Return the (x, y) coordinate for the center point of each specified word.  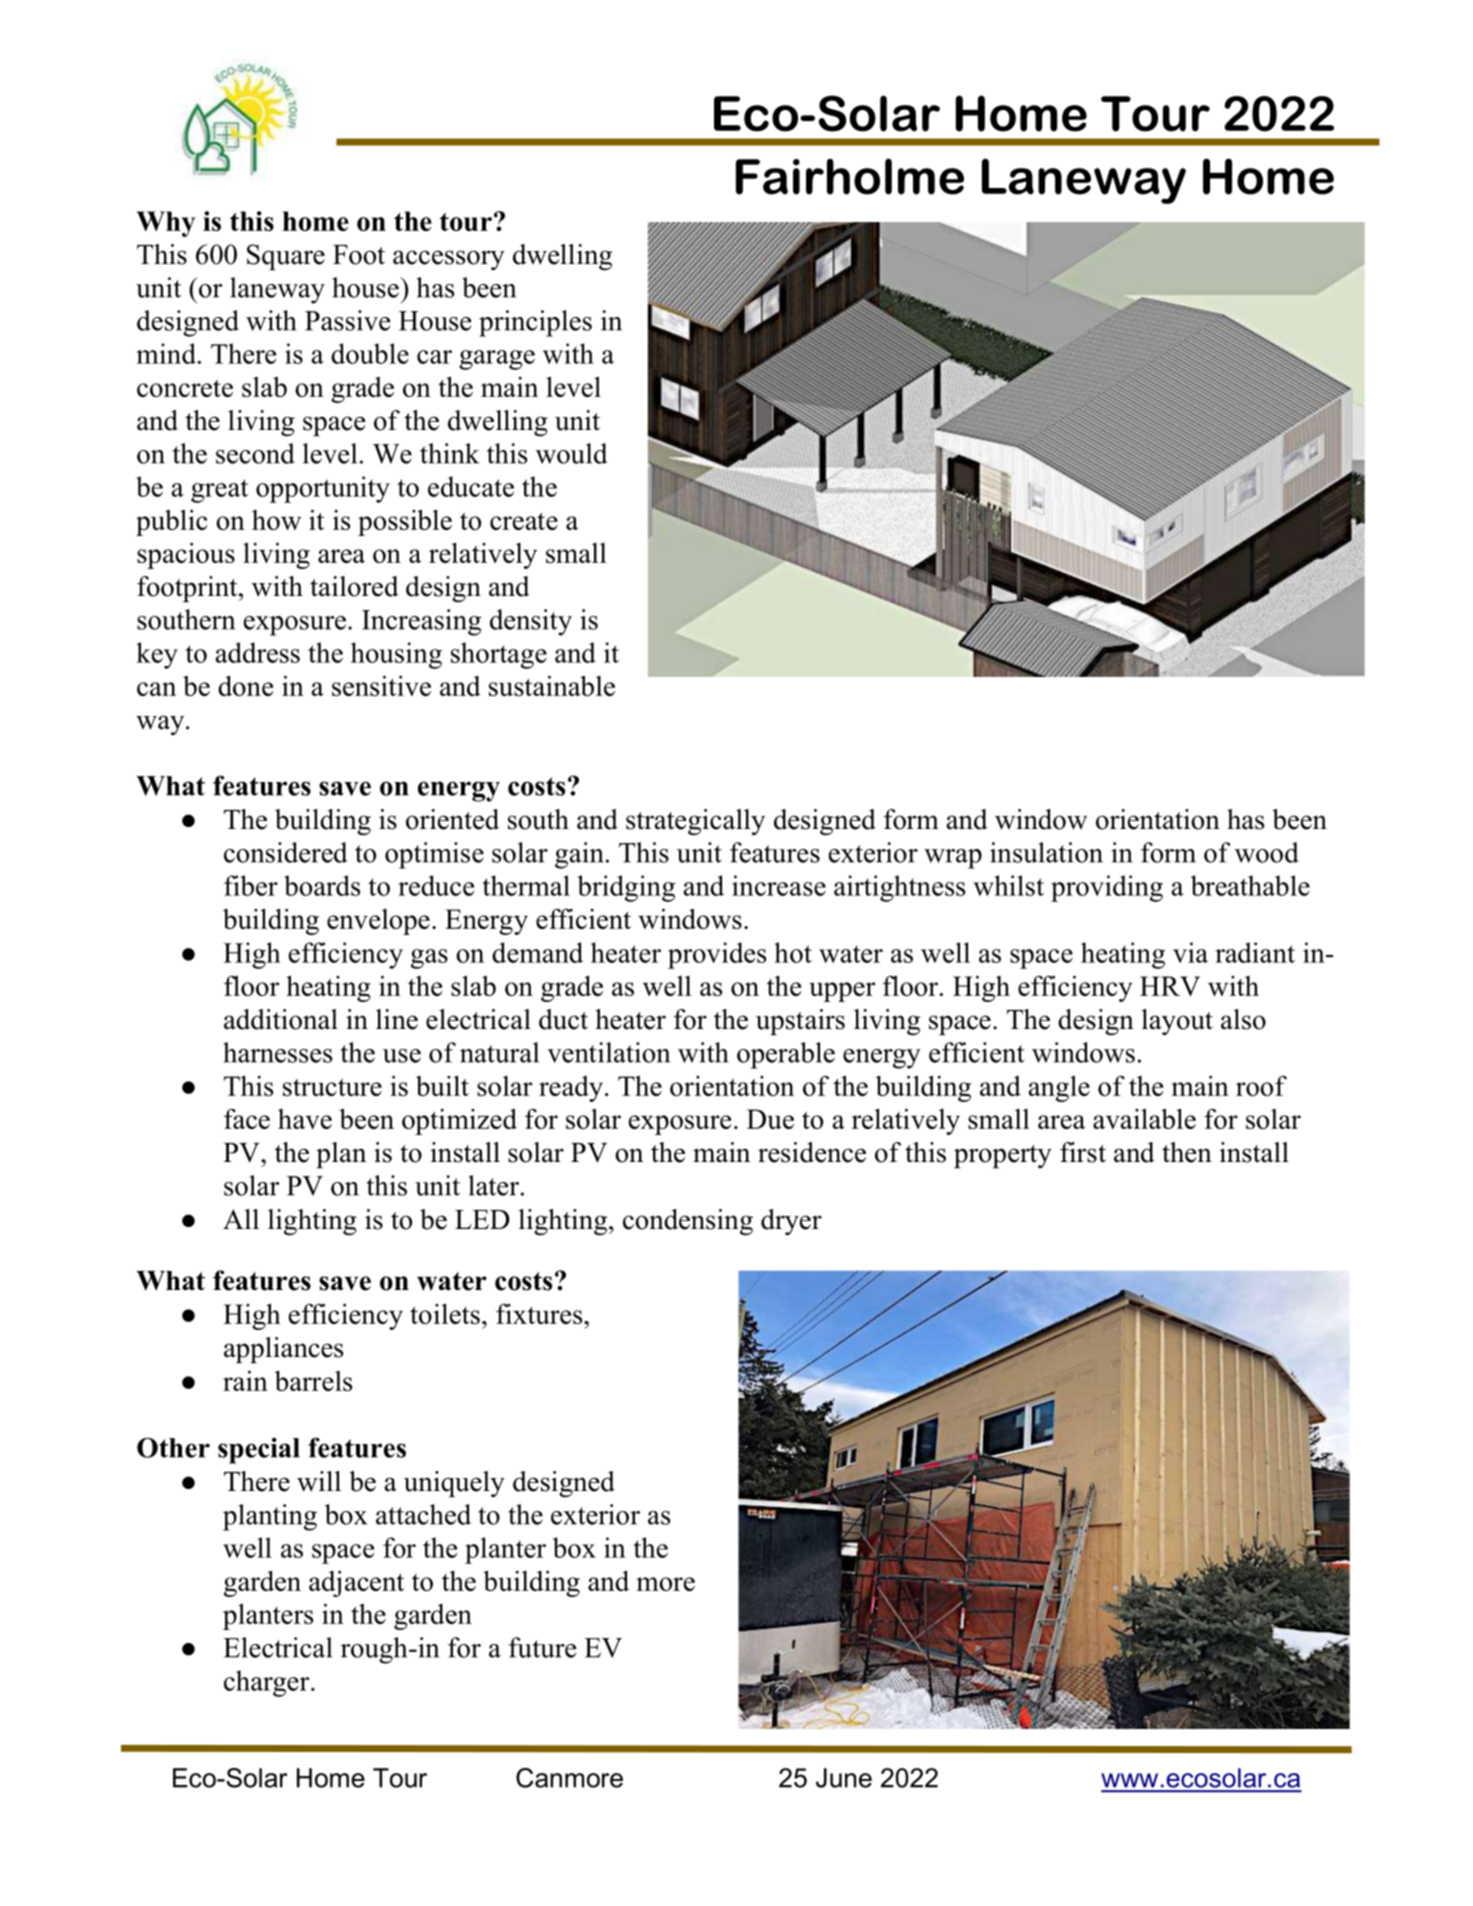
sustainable (552, 685)
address (258, 652)
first (1083, 1152)
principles (535, 323)
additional (281, 1019)
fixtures (540, 1314)
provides (717, 955)
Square (286, 257)
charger (268, 1683)
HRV (1170, 986)
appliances (283, 1350)
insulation (1046, 852)
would (571, 453)
